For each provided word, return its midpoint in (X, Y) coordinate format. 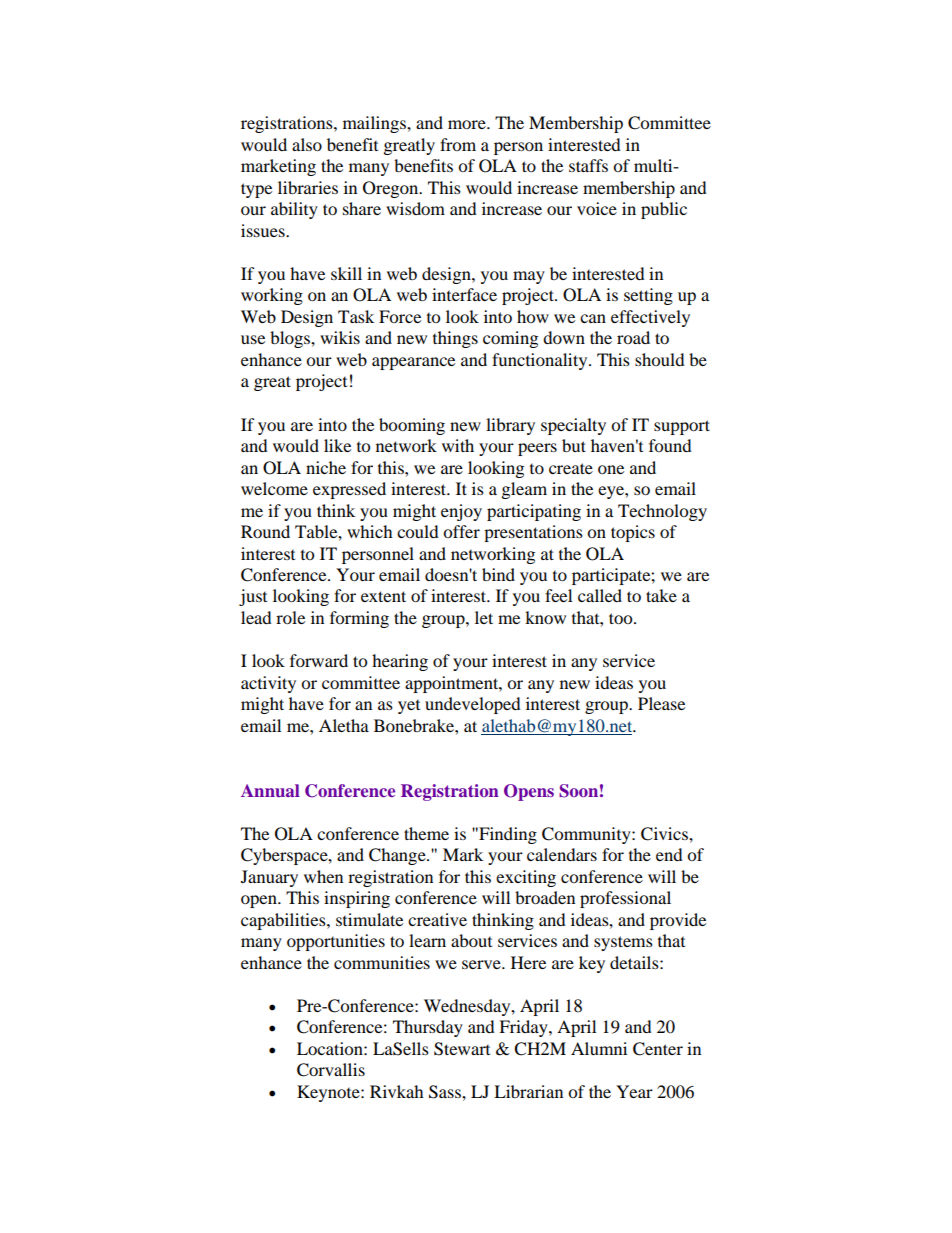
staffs (588, 165)
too (622, 618)
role (290, 617)
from (458, 144)
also (307, 144)
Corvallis (331, 1070)
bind (498, 574)
